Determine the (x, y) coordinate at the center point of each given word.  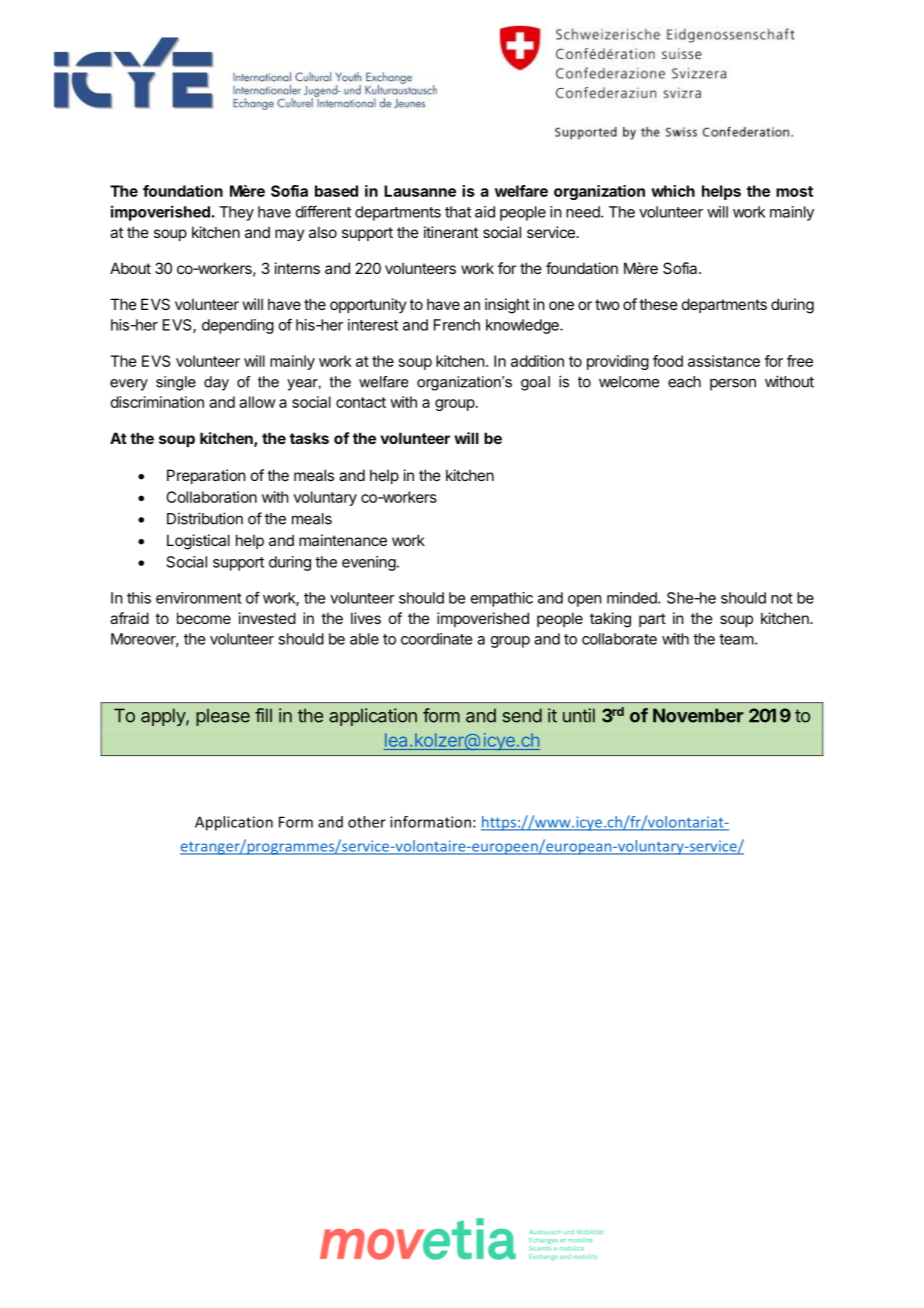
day (216, 383)
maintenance (343, 540)
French (457, 325)
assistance (724, 361)
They (236, 213)
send (522, 715)
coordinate (436, 639)
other (367, 822)
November (698, 715)
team (736, 639)
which (673, 191)
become (204, 618)
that (458, 212)
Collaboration (211, 497)
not (782, 598)
